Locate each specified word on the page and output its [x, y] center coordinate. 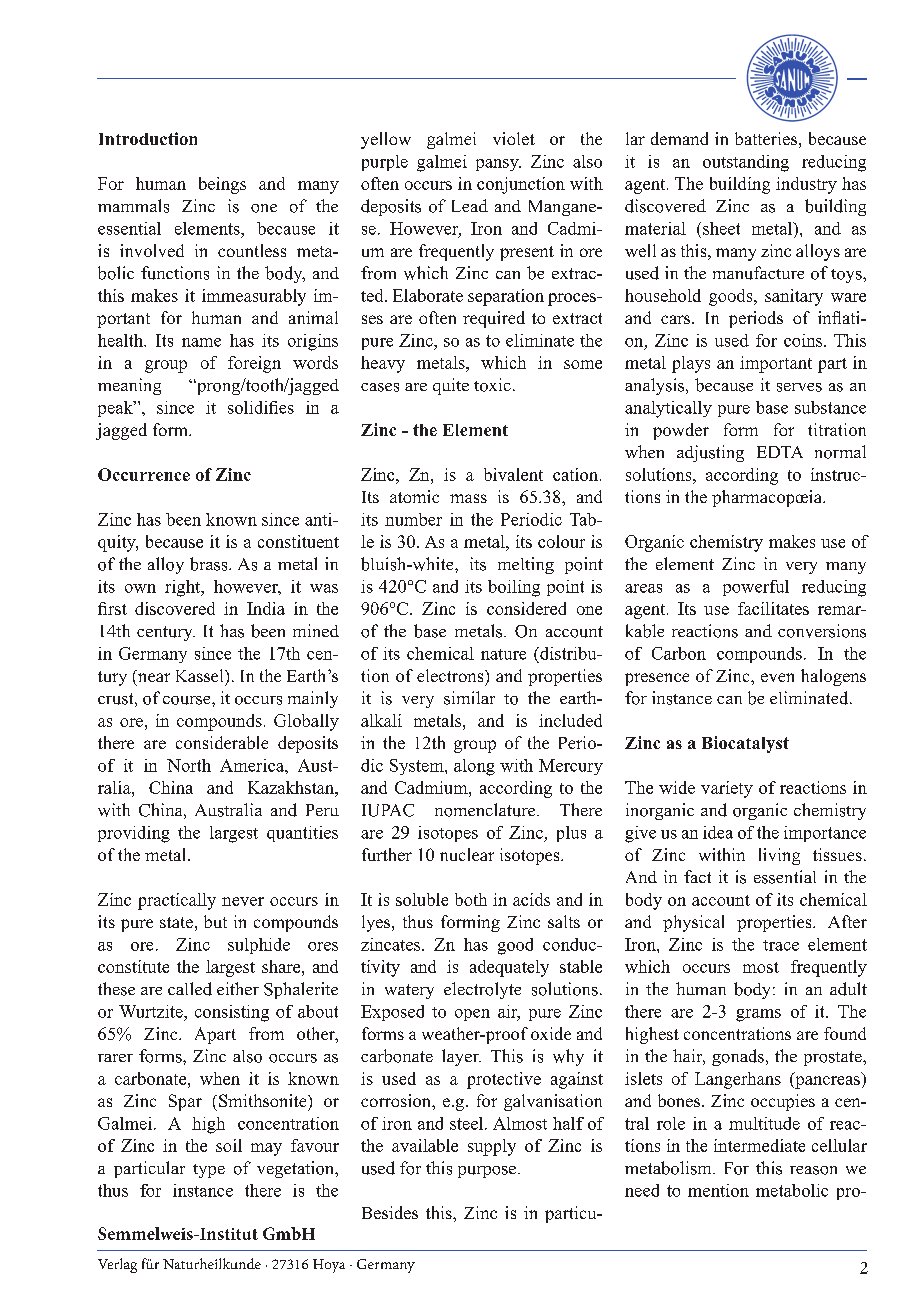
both [471, 899]
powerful [756, 588]
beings [222, 185]
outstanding [746, 163]
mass [468, 498]
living [779, 856]
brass [210, 564]
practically [177, 901]
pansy [498, 165]
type [209, 1171]
